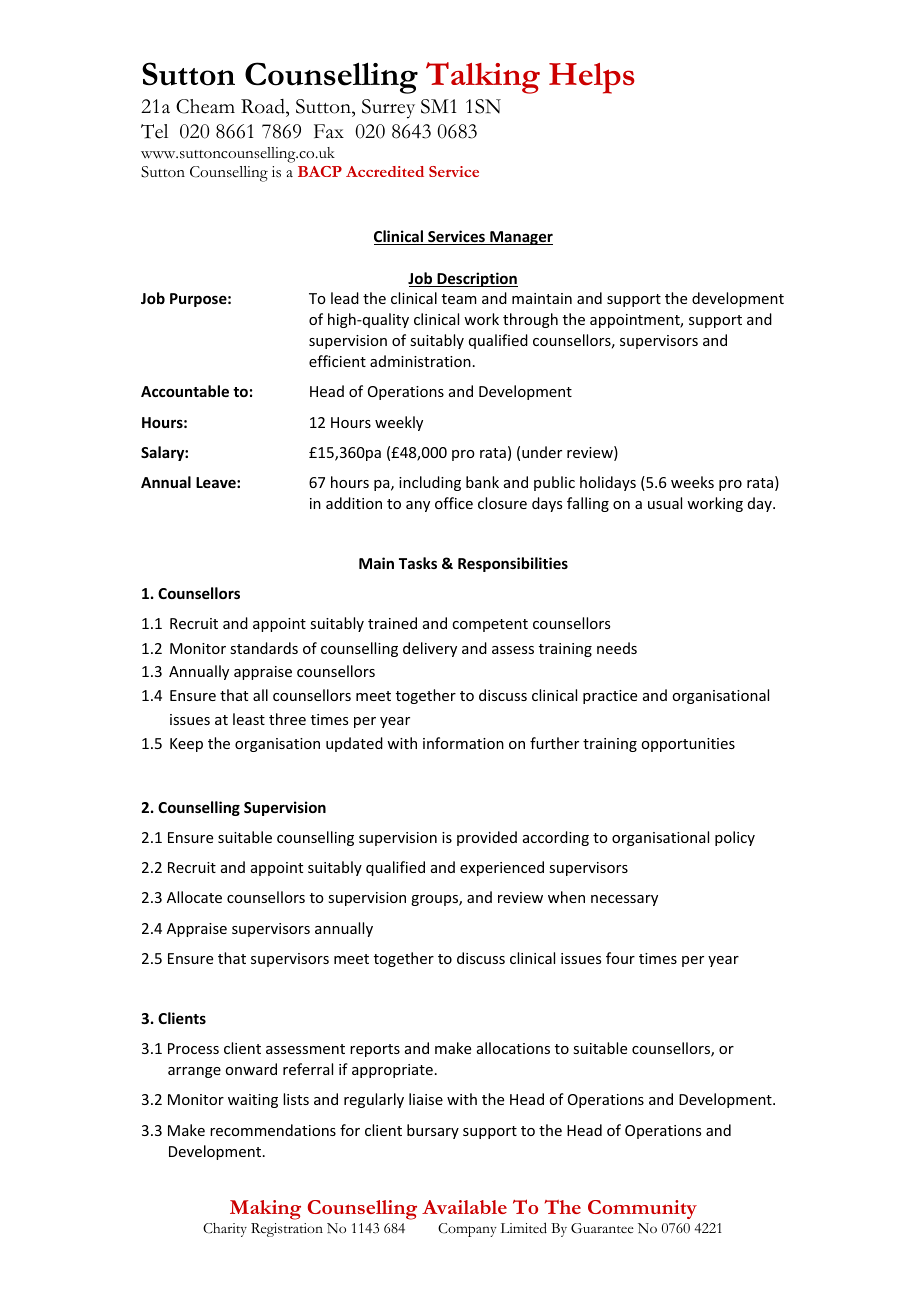 This screenshot has width=924, height=1308. I want to click on Allocate, so click(194, 897).
